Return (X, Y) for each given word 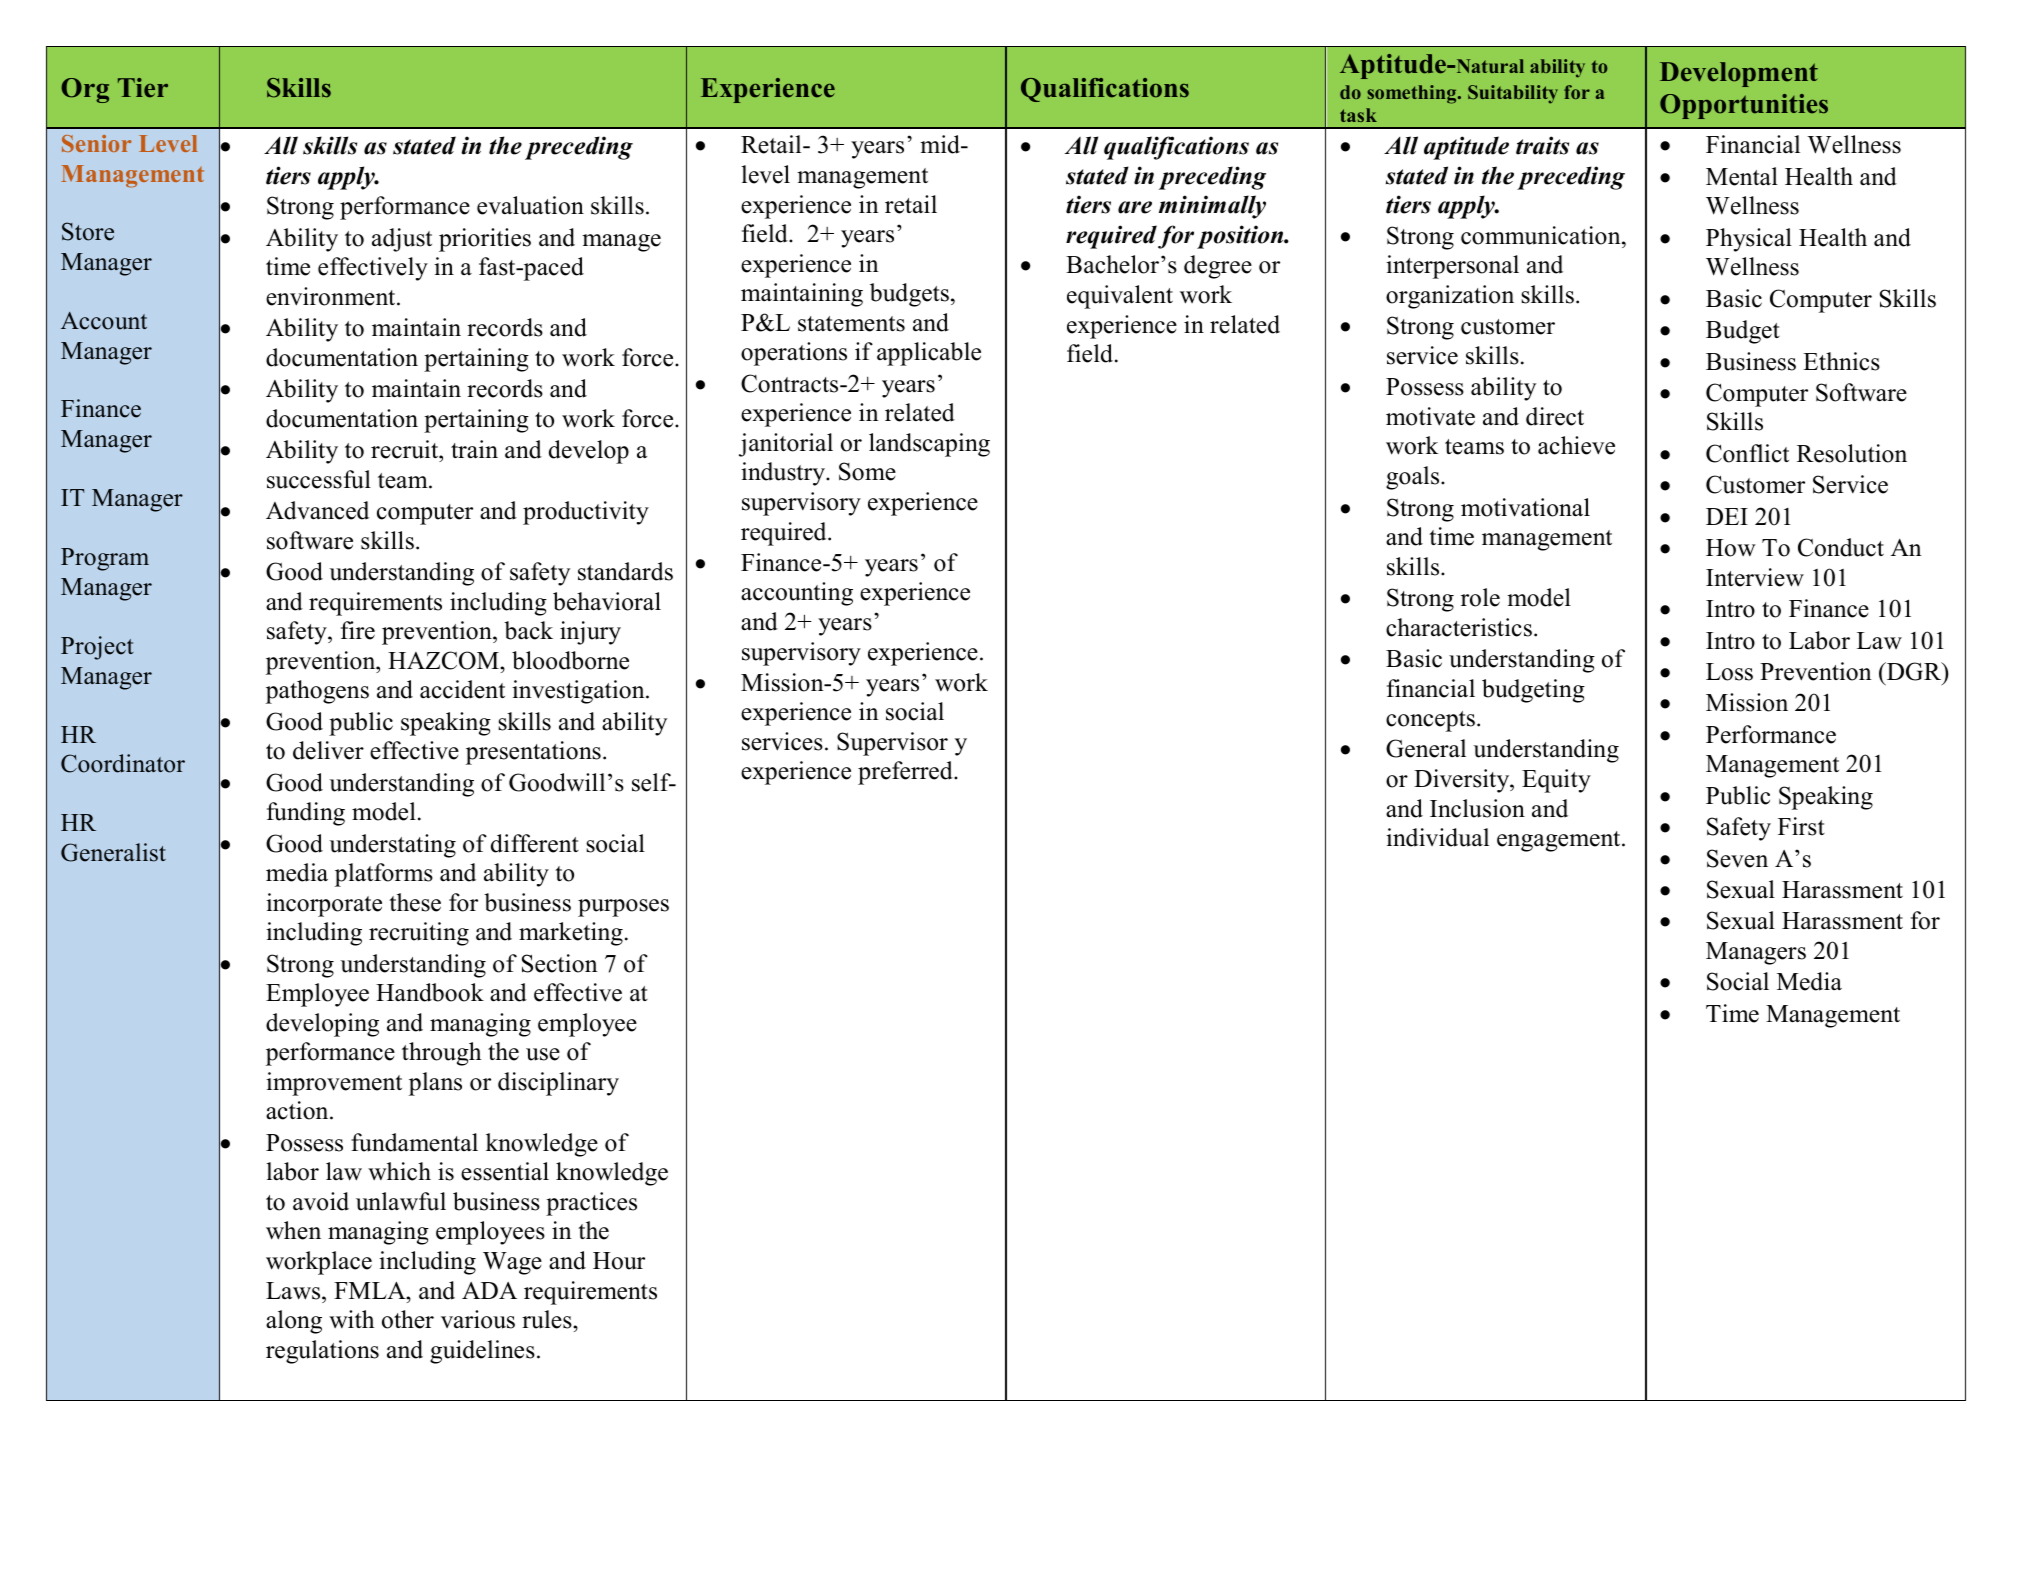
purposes (623, 908)
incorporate (324, 905)
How (1731, 548)
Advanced (317, 510)
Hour (619, 1261)
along (294, 1322)
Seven (1737, 858)
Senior (97, 143)
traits (1542, 145)
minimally (1212, 207)
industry (784, 474)
